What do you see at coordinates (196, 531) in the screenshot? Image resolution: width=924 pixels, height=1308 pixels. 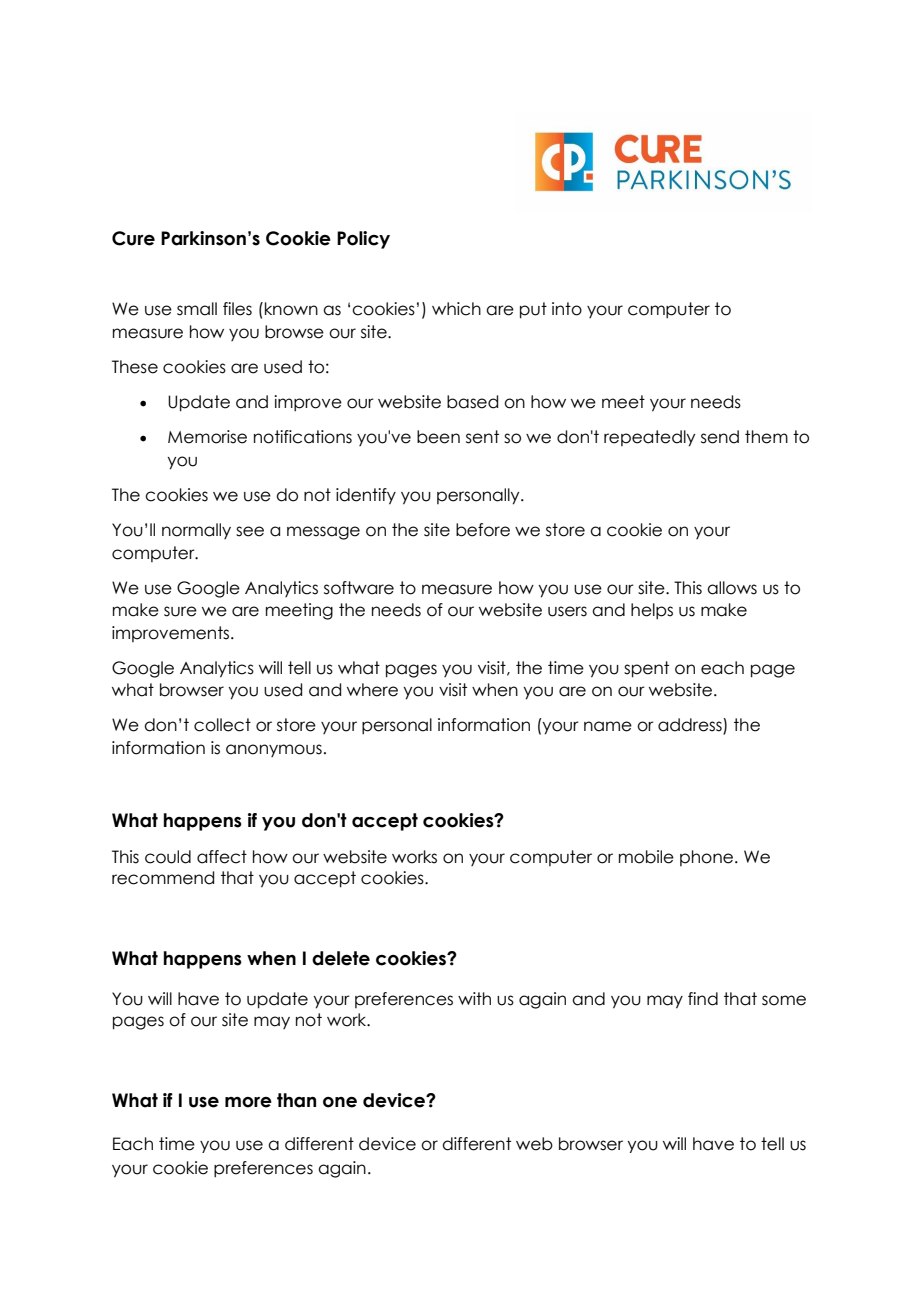 I see `normally` at bounding box center [196, 531].
